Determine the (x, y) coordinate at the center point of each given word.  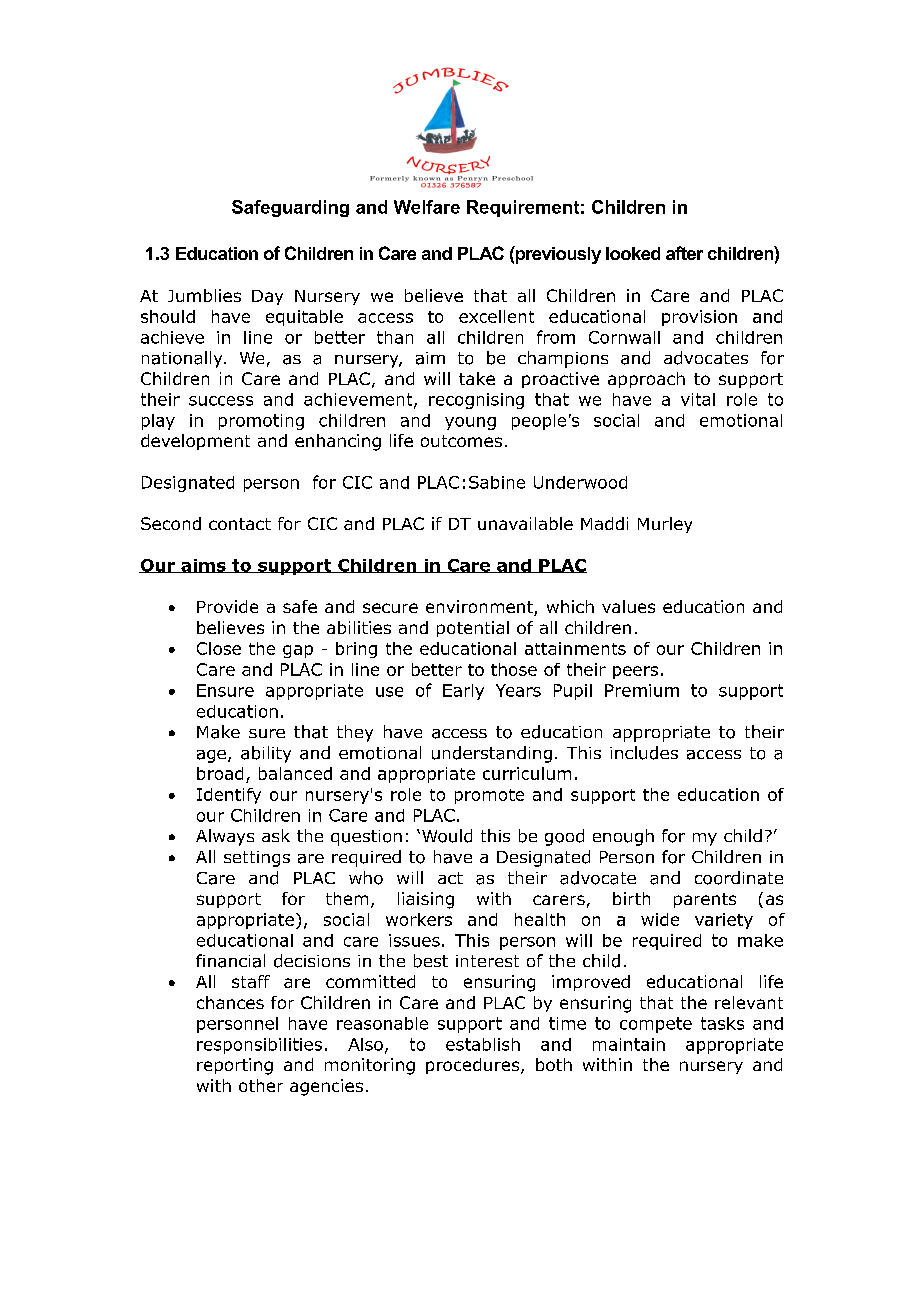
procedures (474, 1066)
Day (267, 297)
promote (489, 796)
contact (240, 524)
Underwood (580, 482)
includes (644, 753)
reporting (235, 1066)
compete (656, 1025)
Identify (229, 796)
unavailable (525, 523)
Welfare (427, 207)
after (684, 253)
